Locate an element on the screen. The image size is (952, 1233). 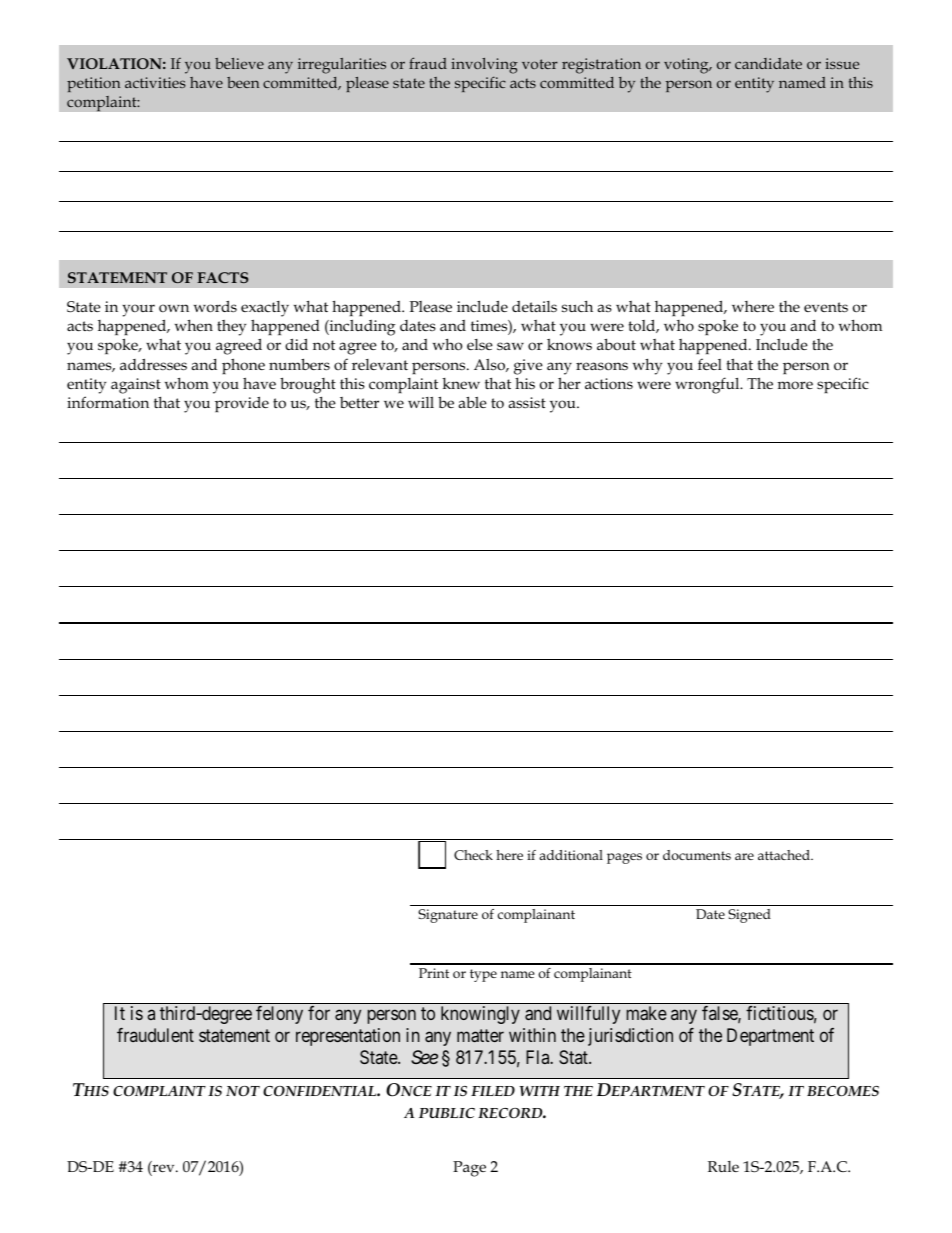
Check is located at coordinates (473, 855).
